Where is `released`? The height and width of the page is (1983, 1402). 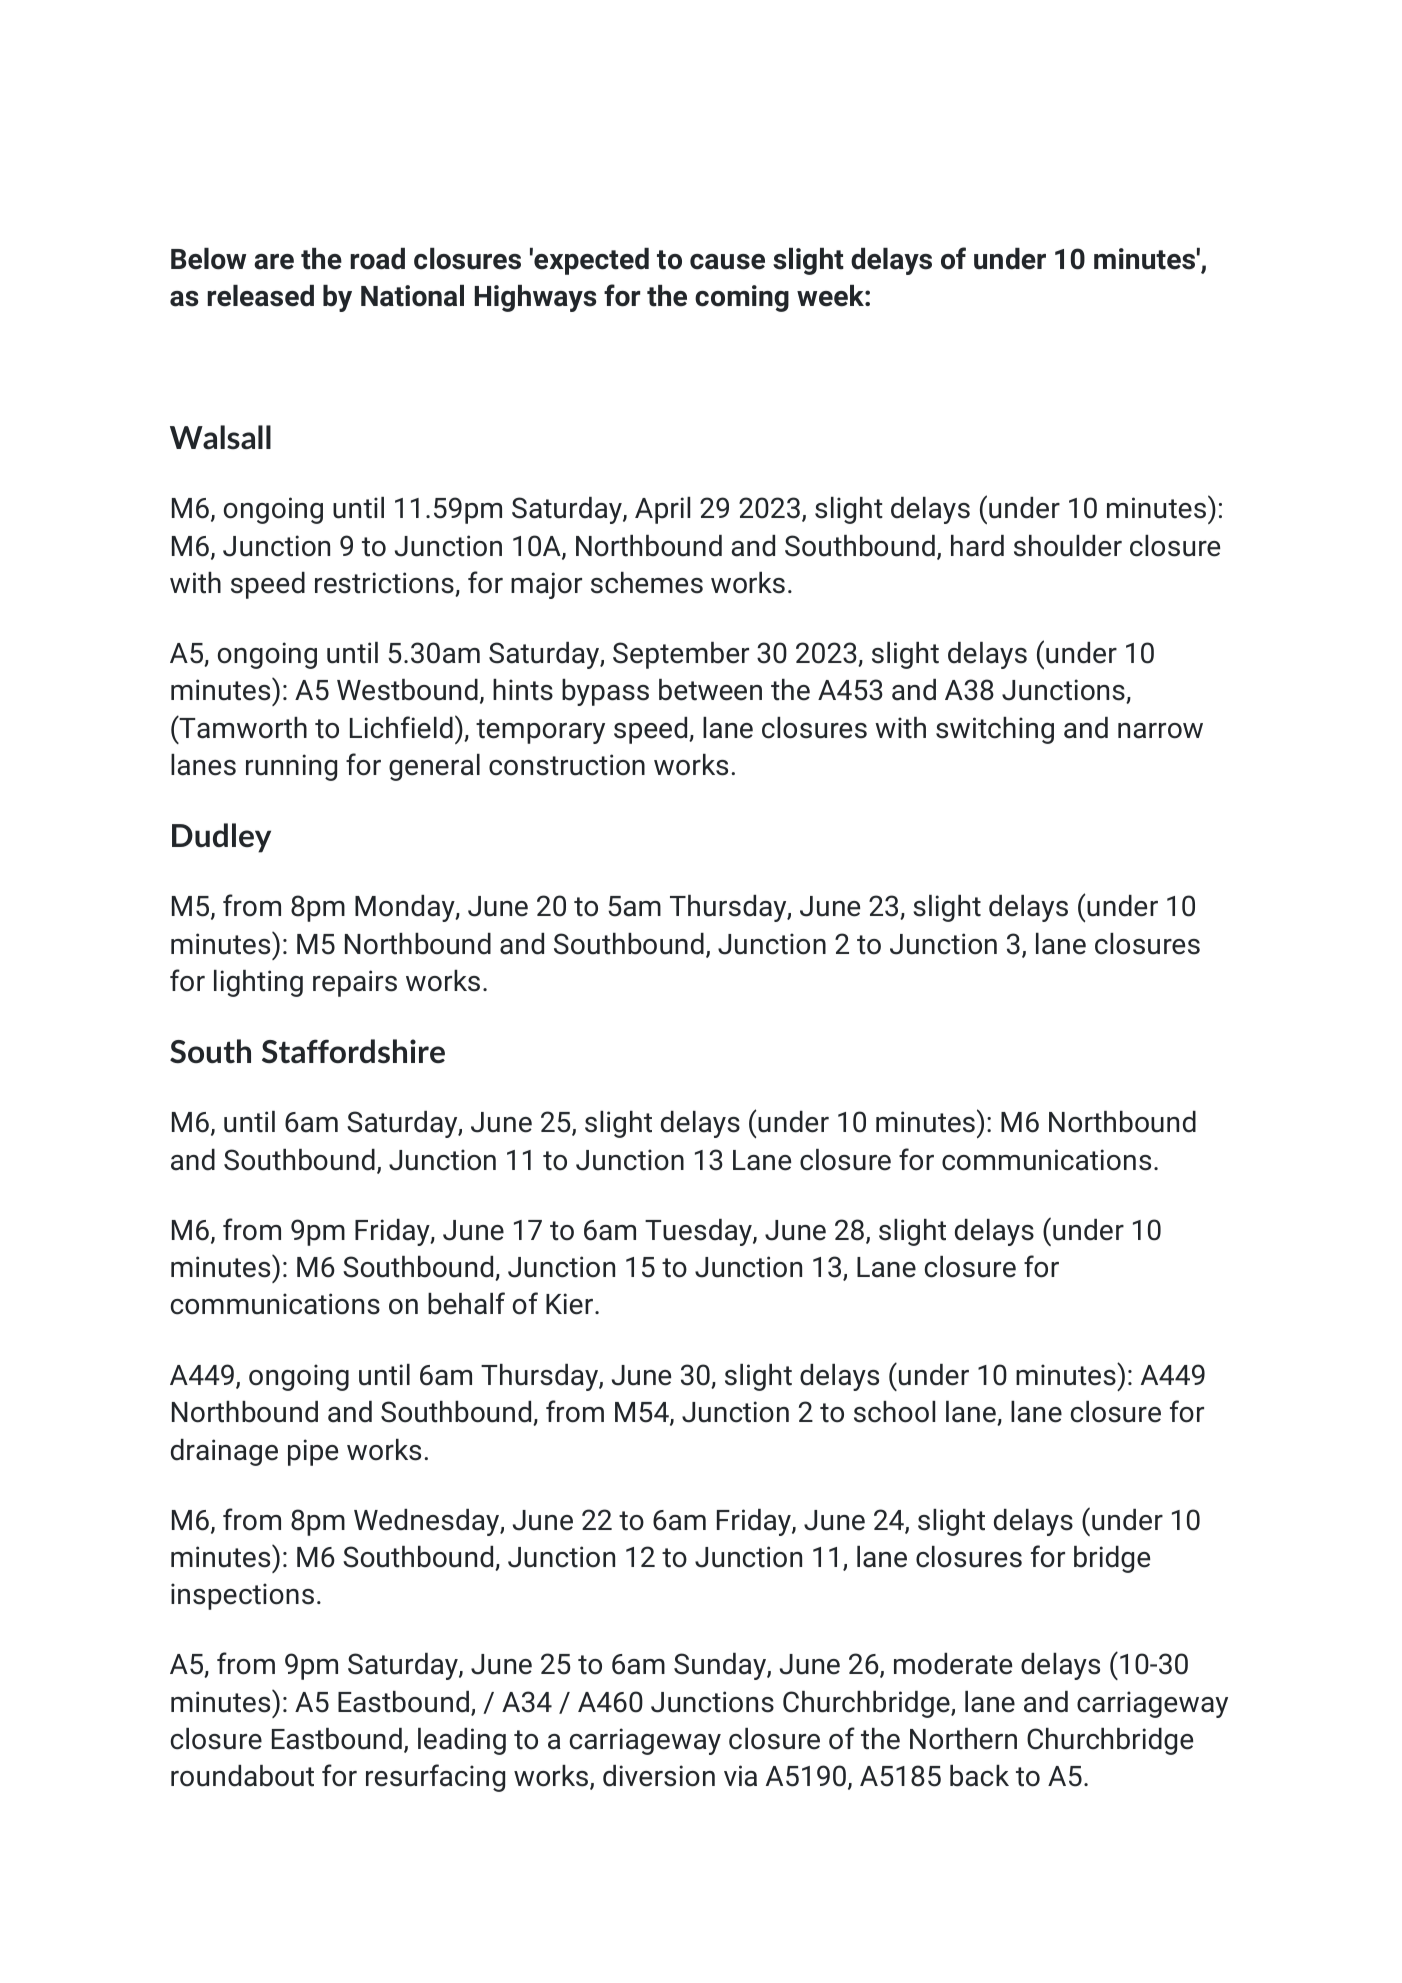 released is located at coordinates (261, 296).
